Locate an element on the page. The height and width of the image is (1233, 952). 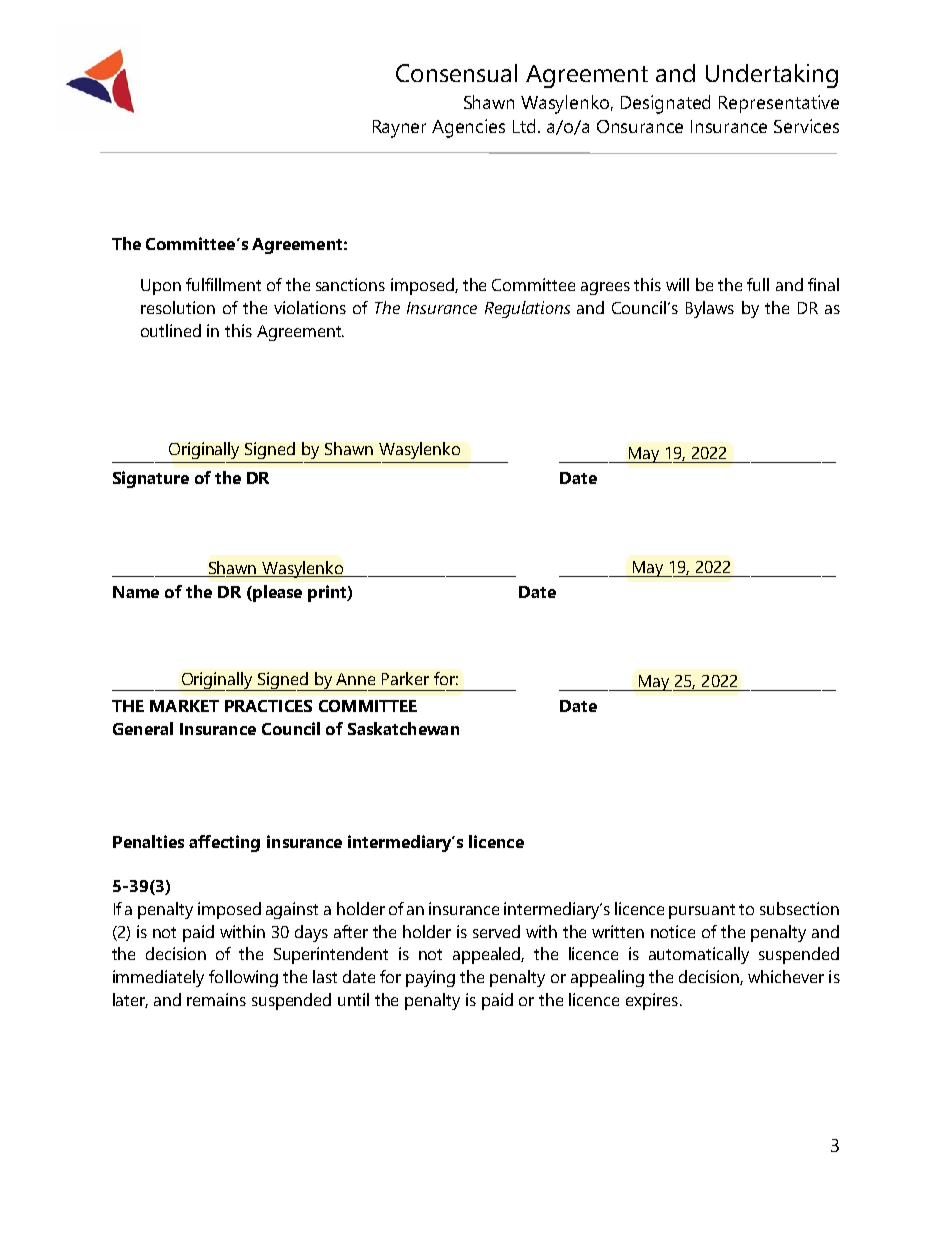
whichever is located at coordinates (786, 976).
